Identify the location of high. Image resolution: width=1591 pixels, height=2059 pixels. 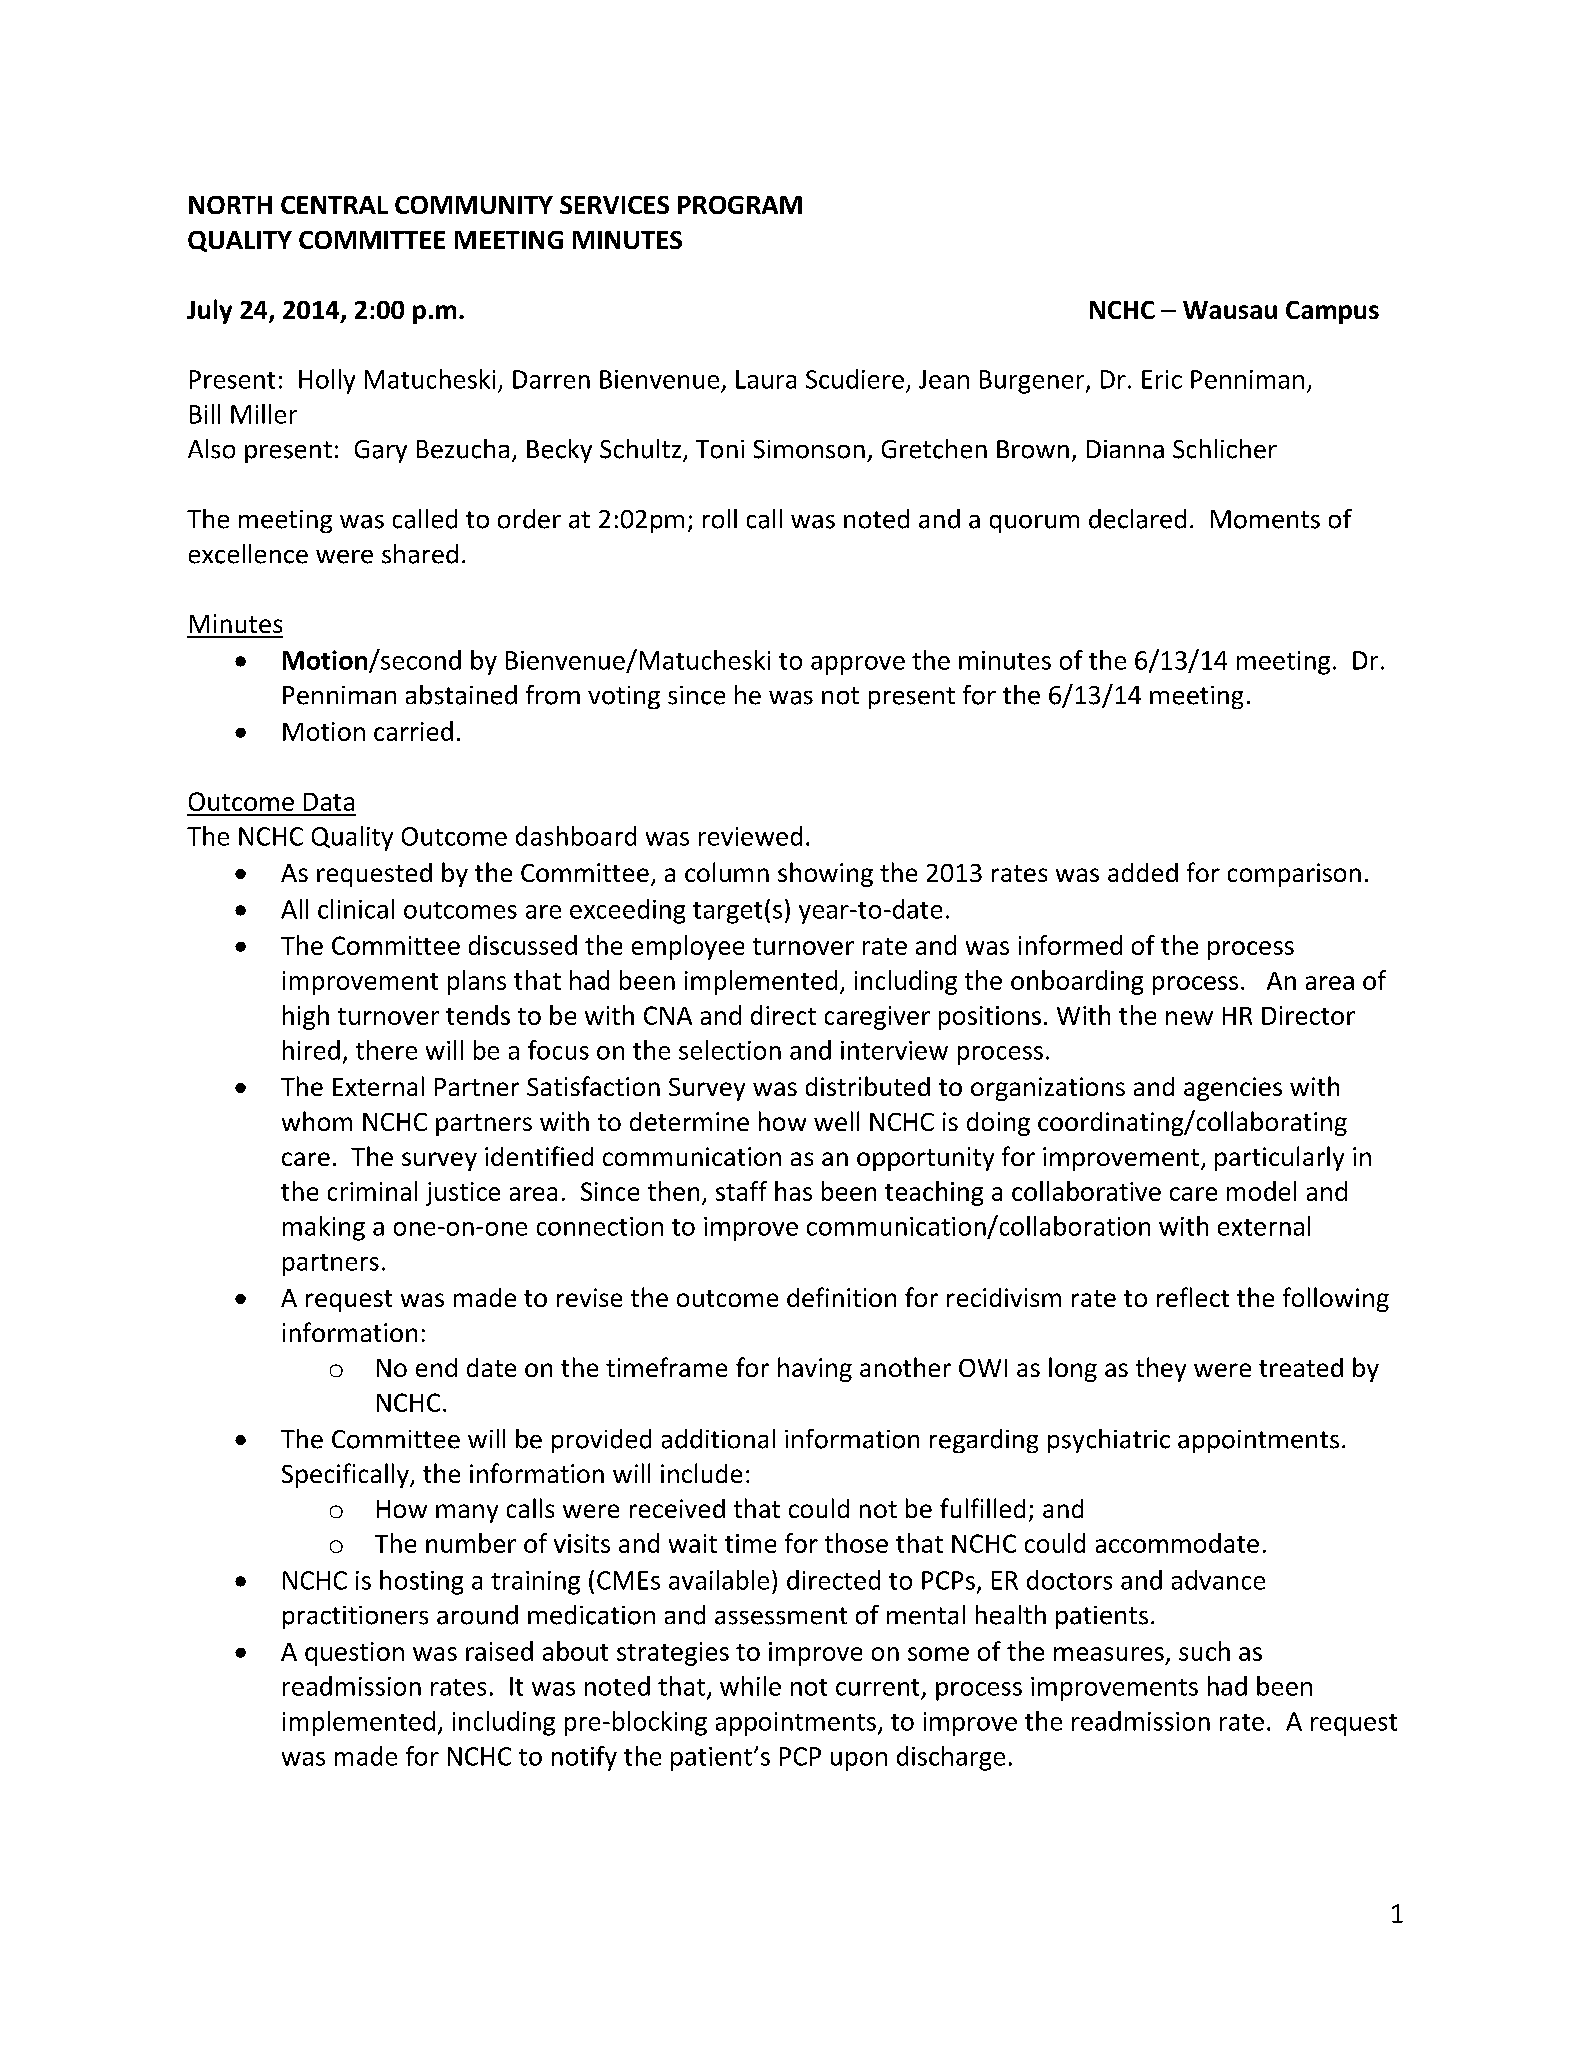
(306, 1017).
